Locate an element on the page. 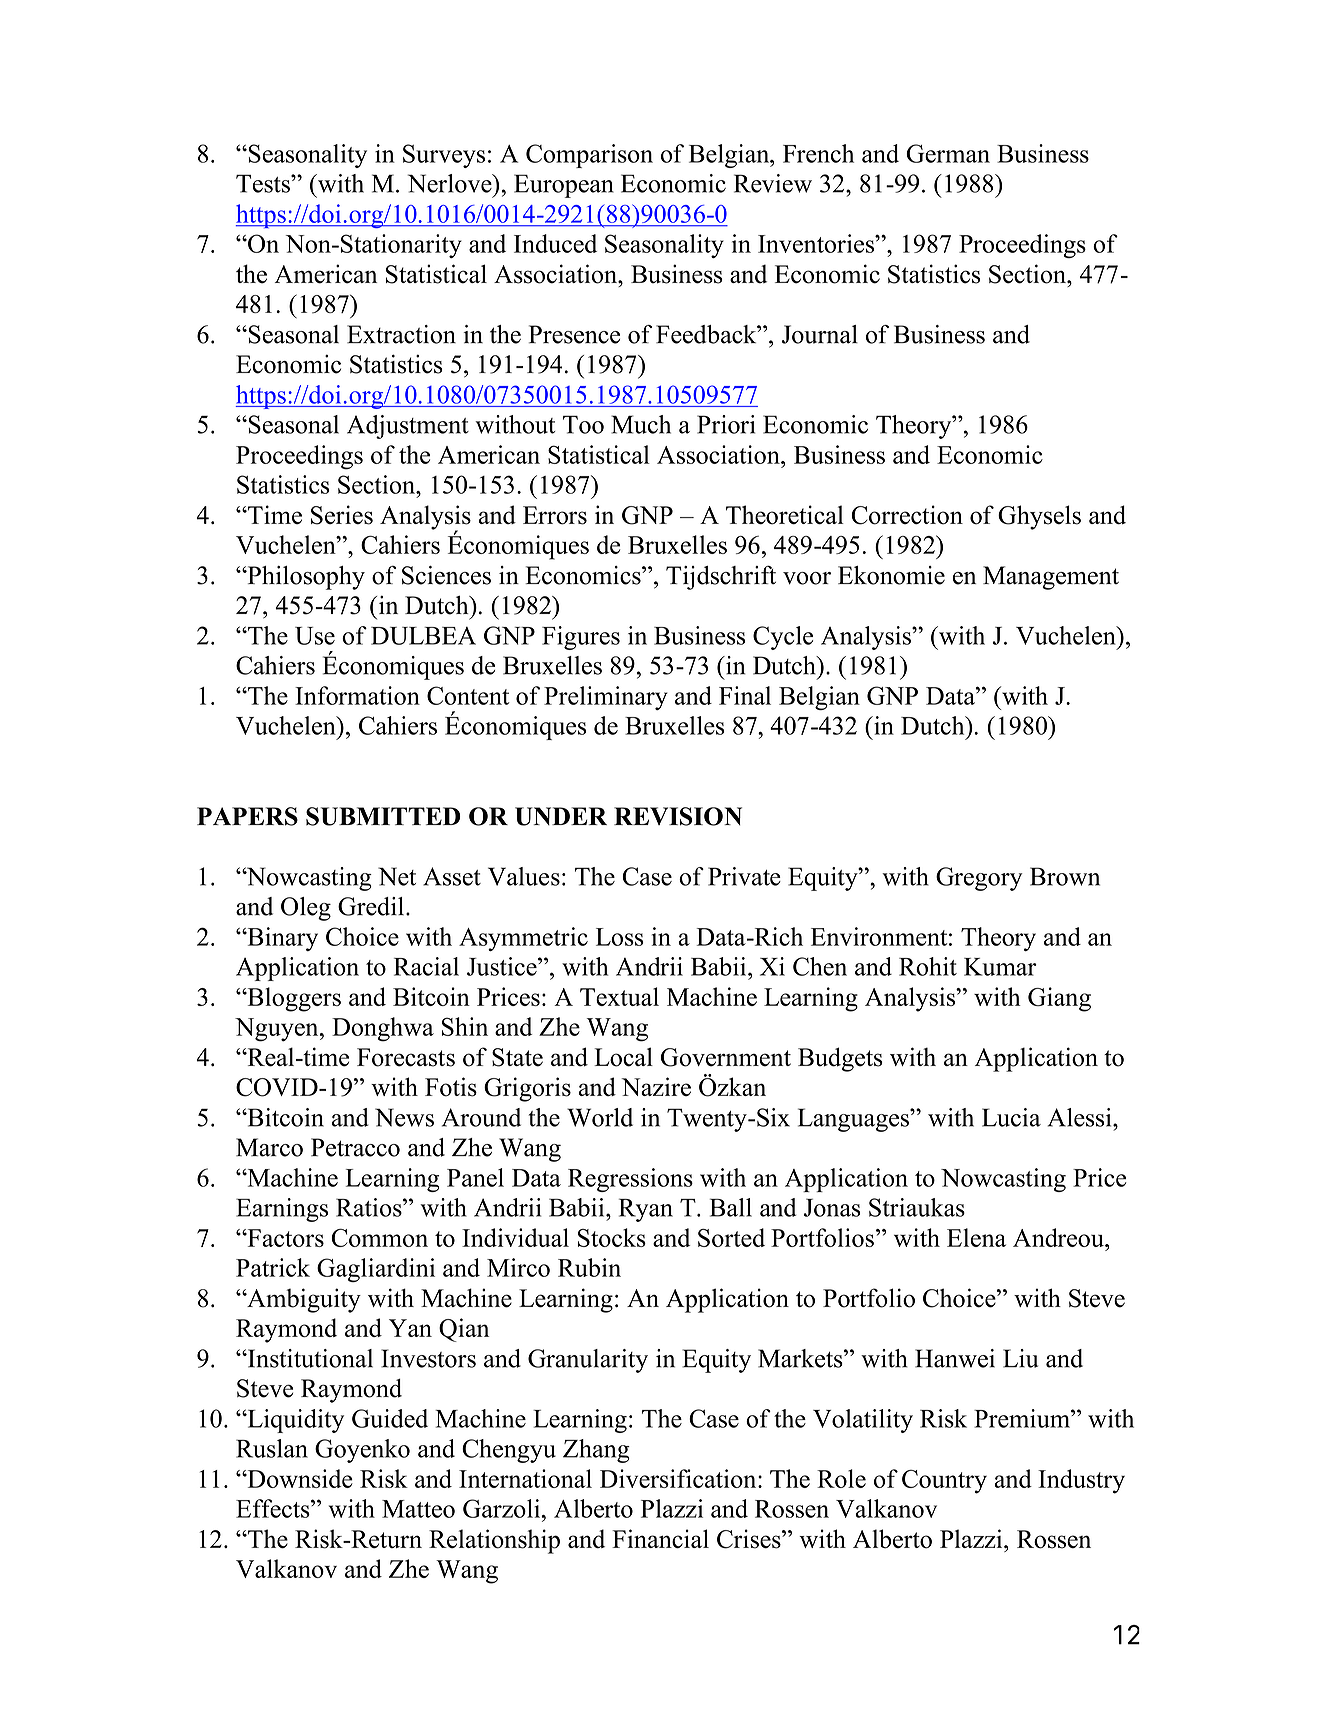 Image resolution: width=1335 pixels, height=1728 pixels. Use is located at coordinates (315, 636).
